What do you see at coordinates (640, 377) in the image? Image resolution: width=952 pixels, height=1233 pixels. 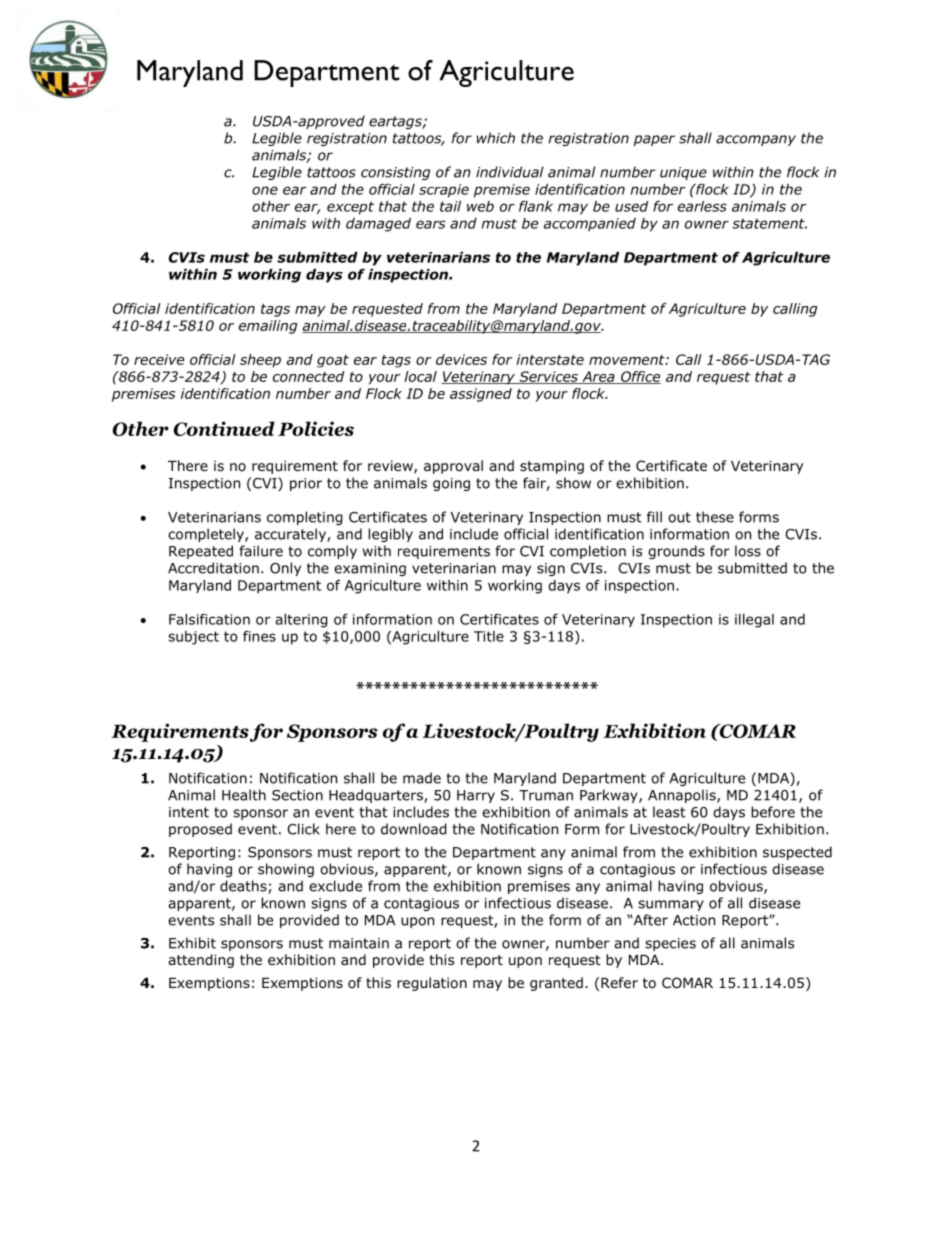 I see `Office` at bounding box center [640, 377].
